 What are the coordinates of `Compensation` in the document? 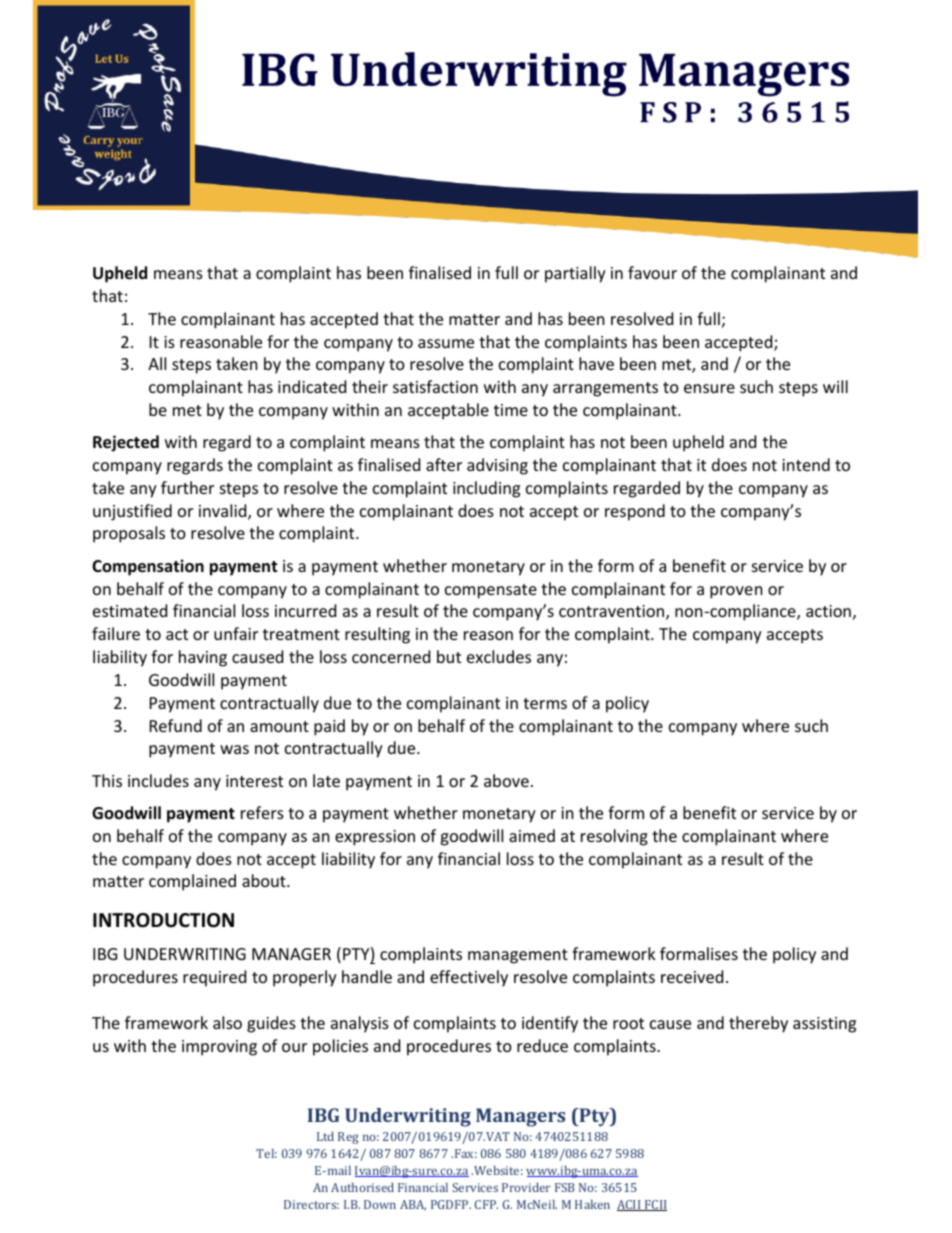 It's located at (148, 567).
